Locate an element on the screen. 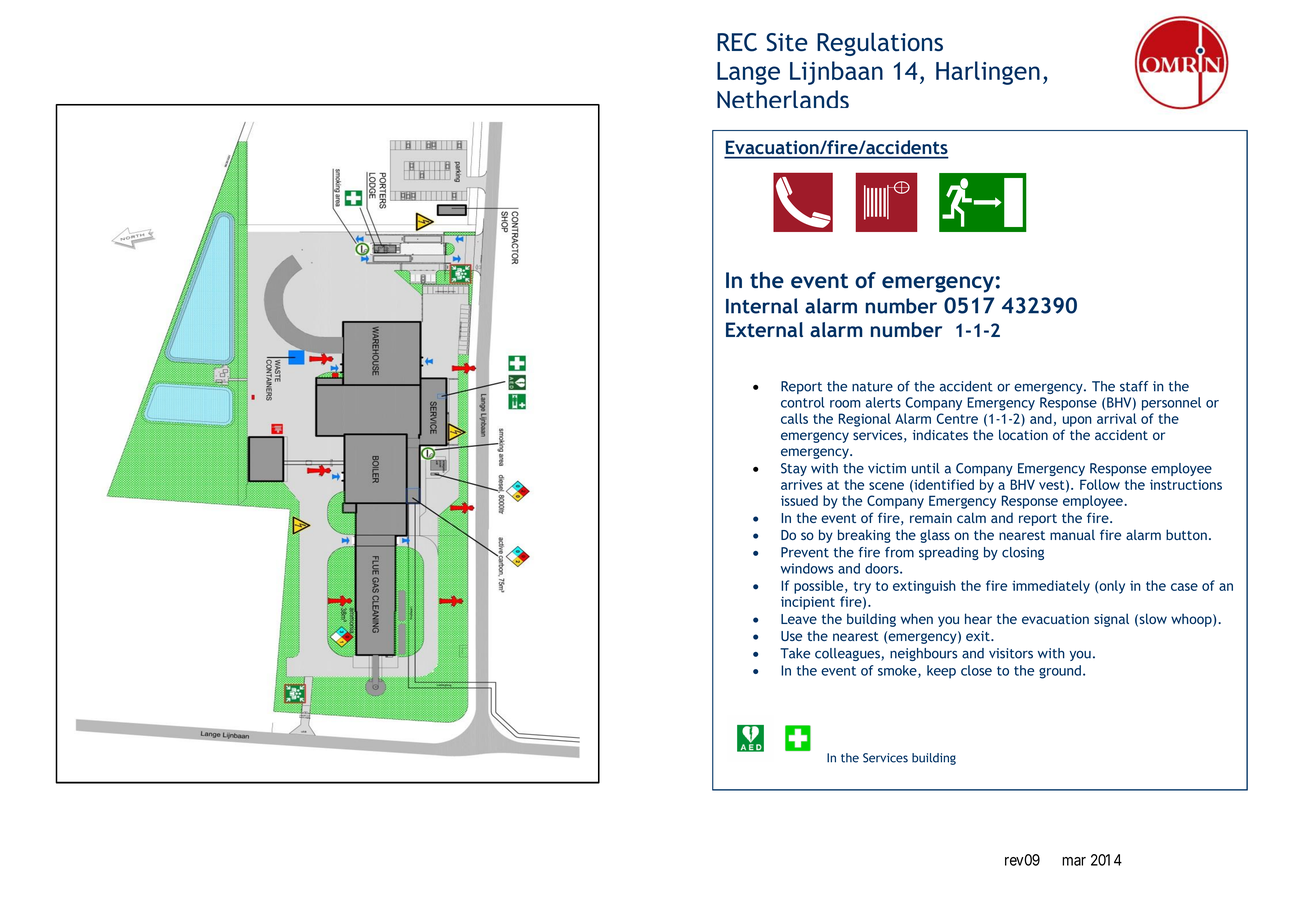 Image resolution: width=1308 pixels, height=924 pixels. staff is located at coordinates (1134, 386).
